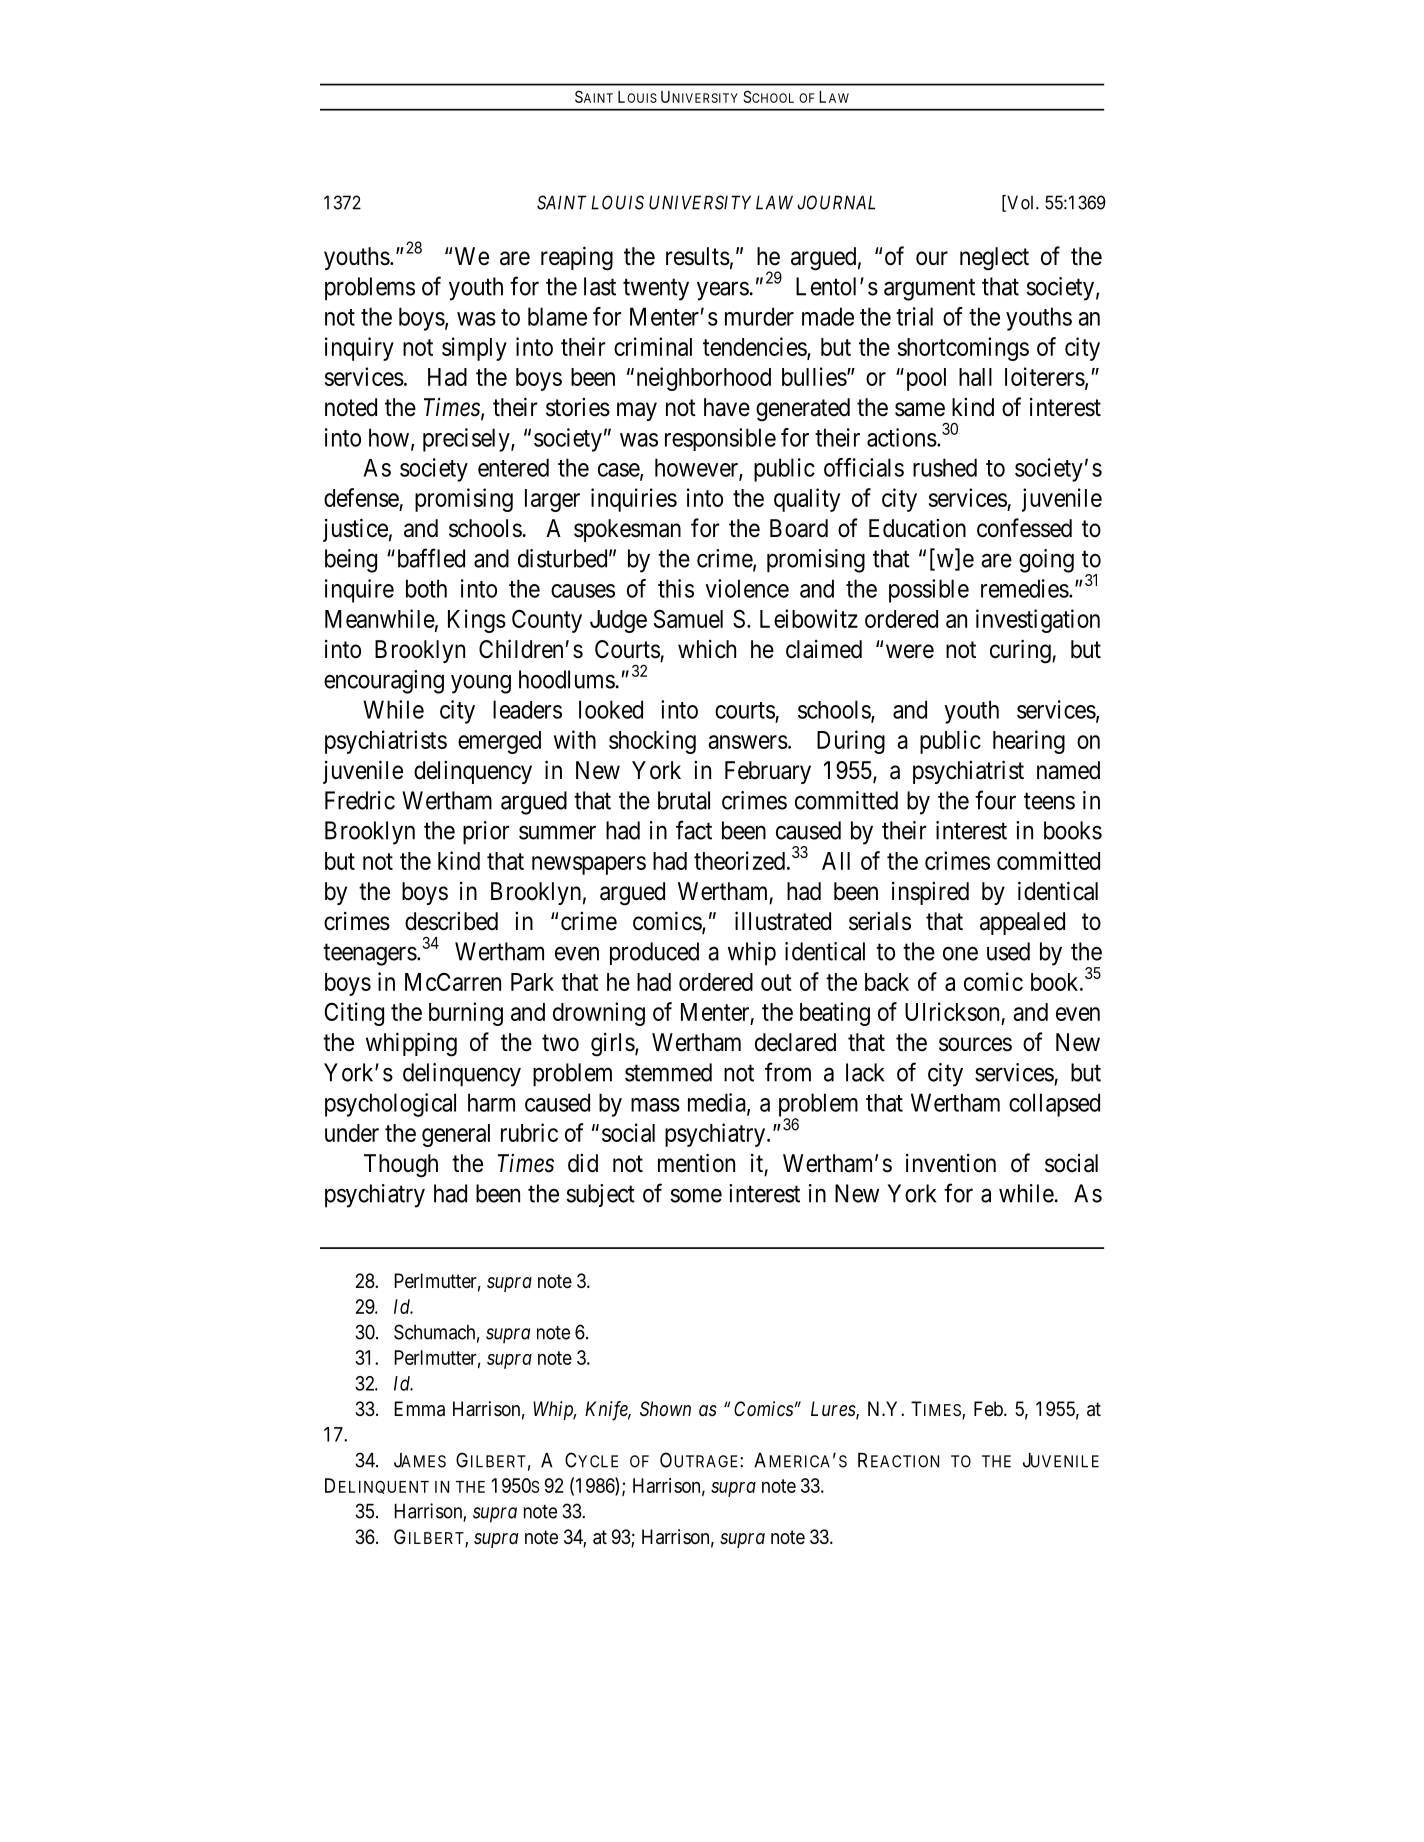 This screenshot has width=1424, height=1842. I want to click on Emma, so click(419, 1409).
